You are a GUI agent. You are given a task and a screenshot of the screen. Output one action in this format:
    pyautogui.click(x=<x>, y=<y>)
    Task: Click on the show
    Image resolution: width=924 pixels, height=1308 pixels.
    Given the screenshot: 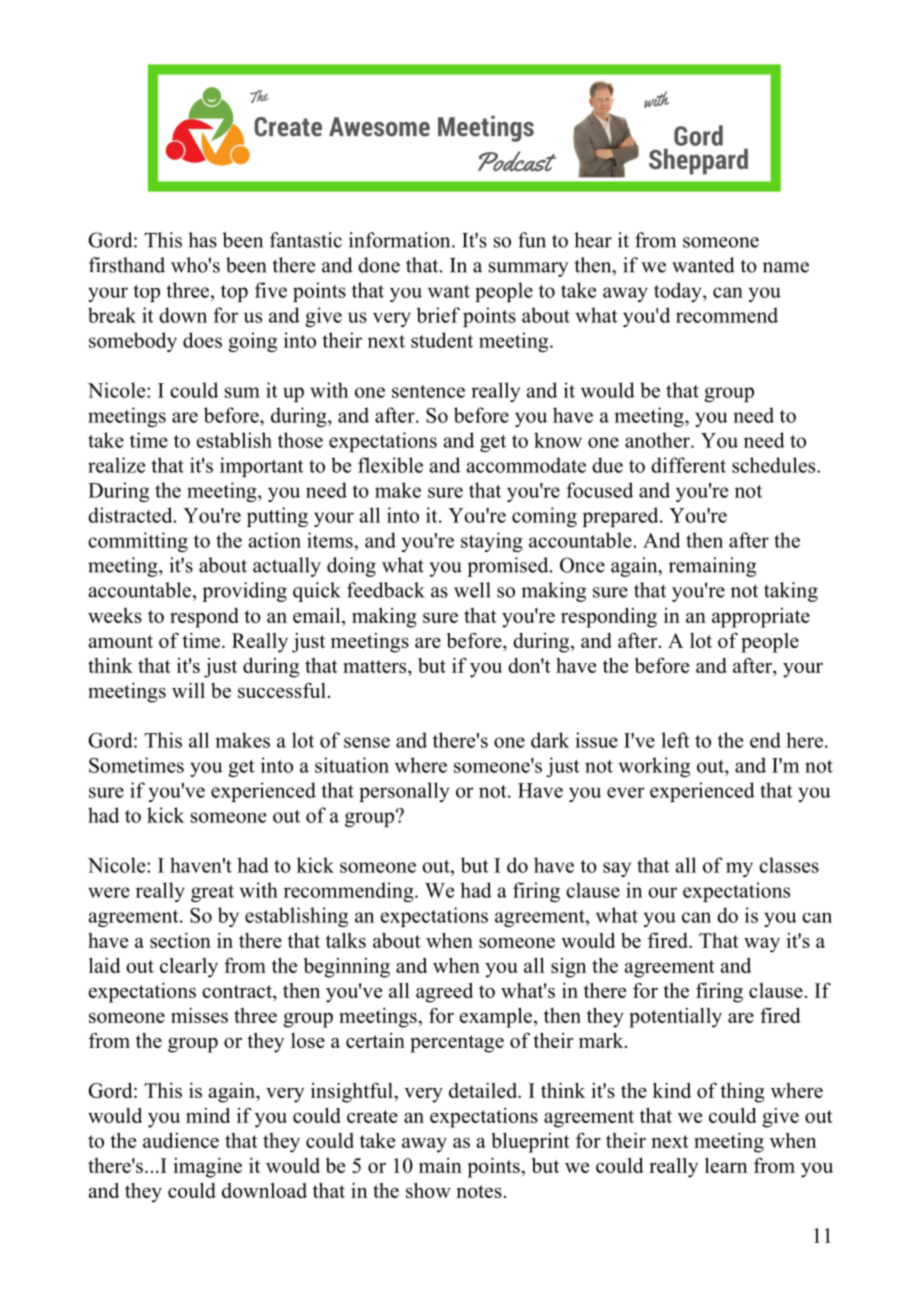 What is the action you would take?
    pyautogui.click(x=428, y=1190)
